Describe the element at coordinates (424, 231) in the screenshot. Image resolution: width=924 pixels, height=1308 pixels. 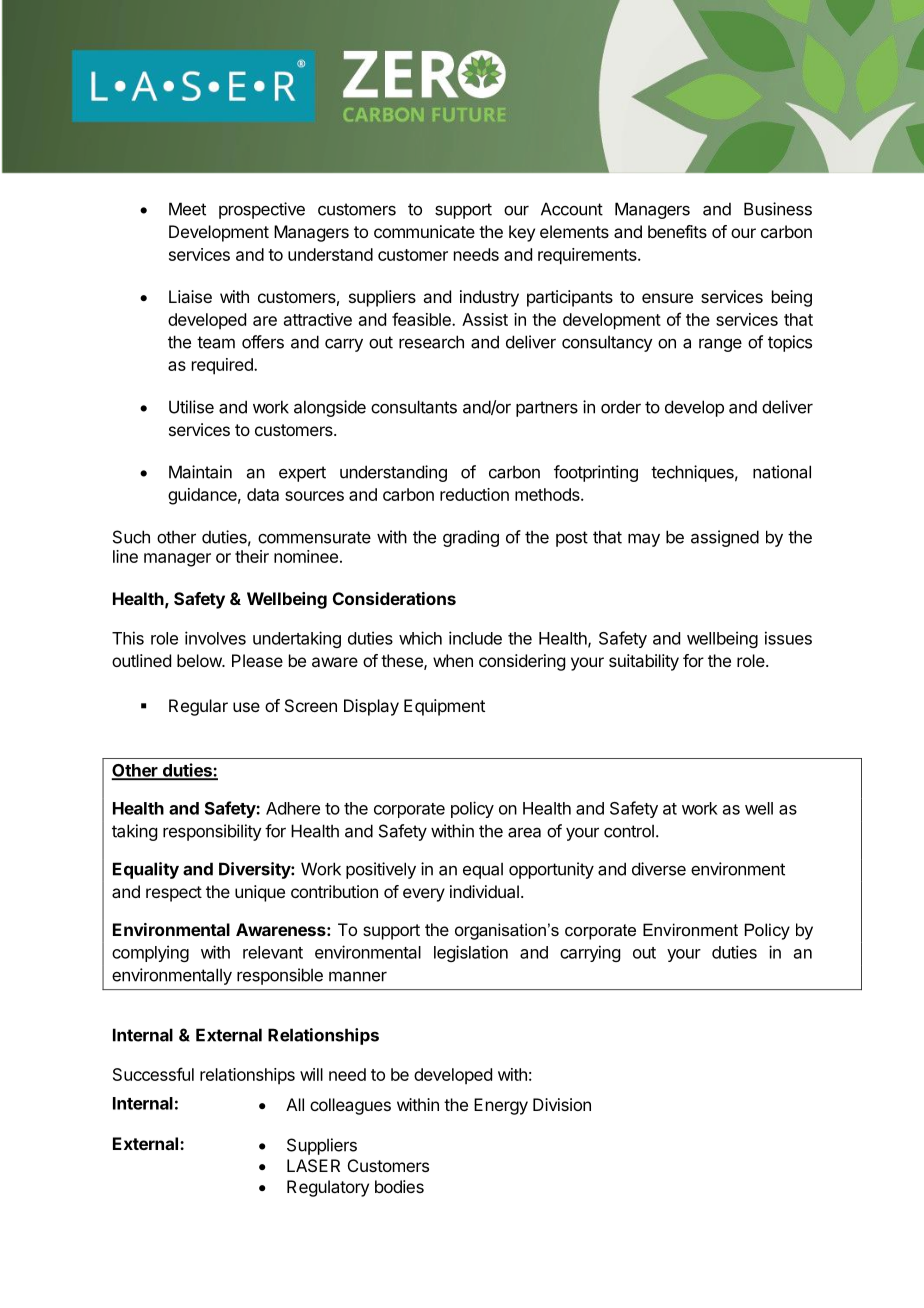
I see `communicate` at that location.
